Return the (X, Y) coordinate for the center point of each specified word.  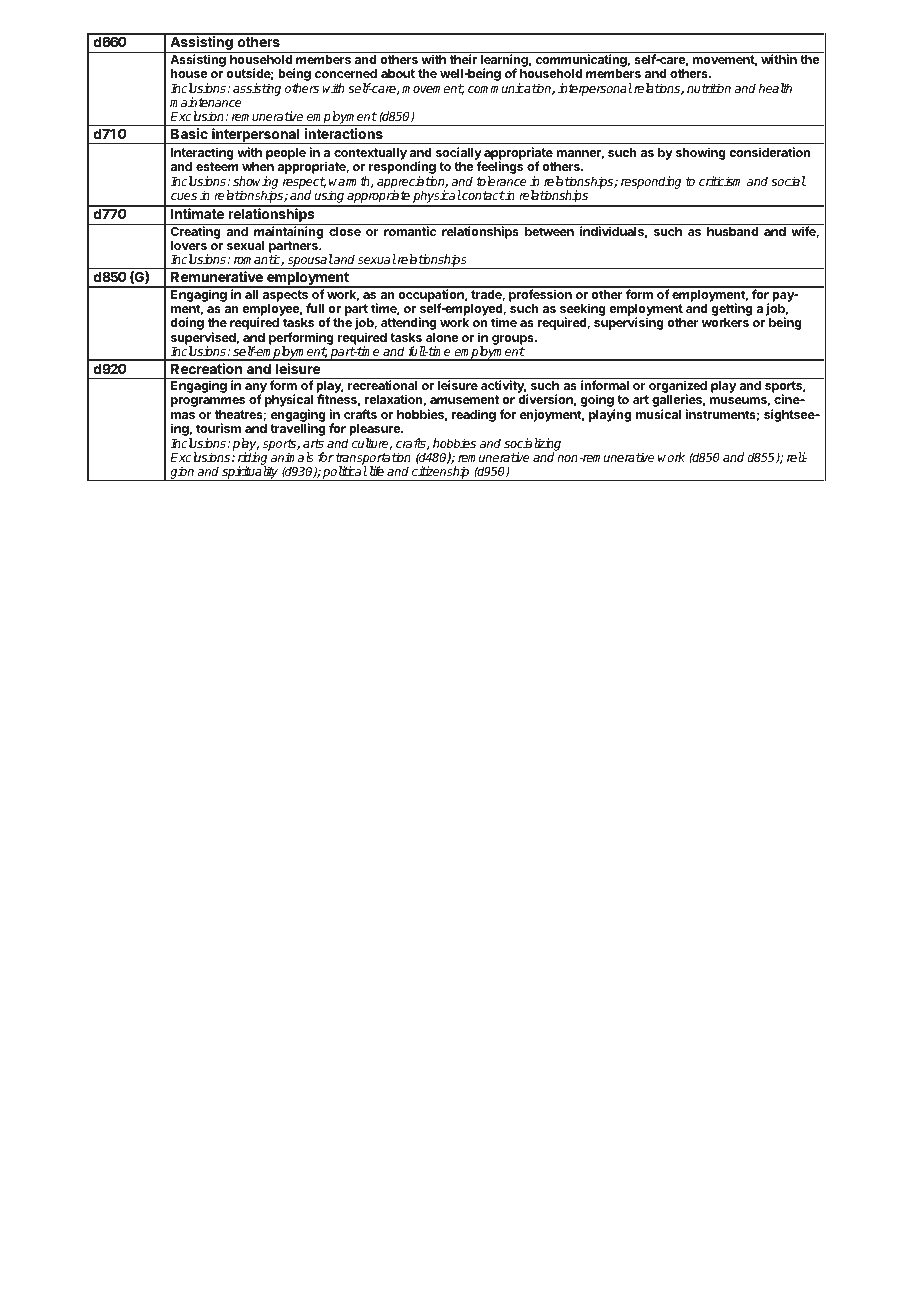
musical (658, 414)
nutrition (709, 88)
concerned (346, 73)
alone (442, 337)
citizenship (441, 473)
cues (184, 196)
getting (731, 311)
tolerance (501, 181)
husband (732, 231)
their (463, 59)
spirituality (250, 473)
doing (187, 323)
